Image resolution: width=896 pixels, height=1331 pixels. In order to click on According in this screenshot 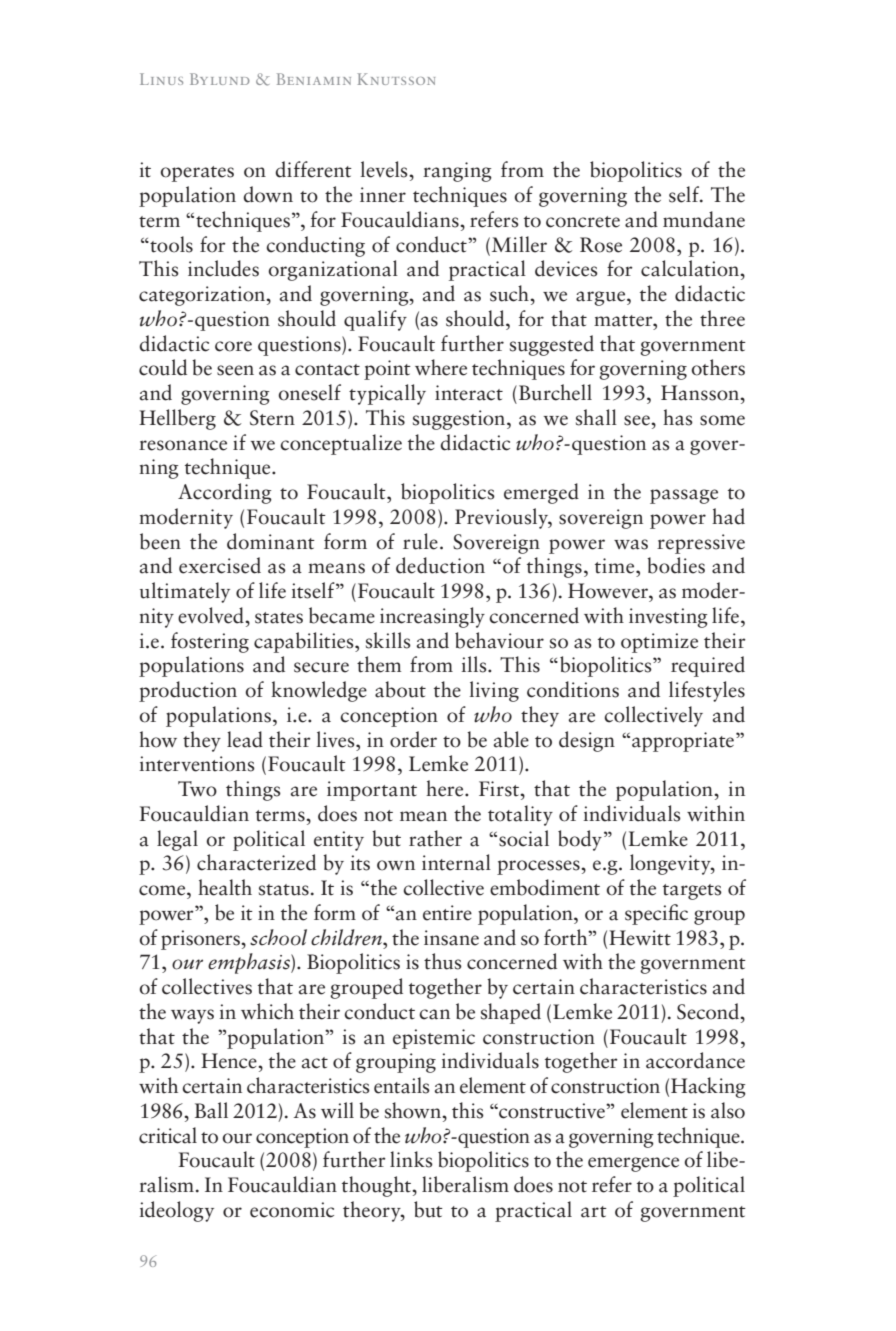, I will do `click(225, 493)`.
